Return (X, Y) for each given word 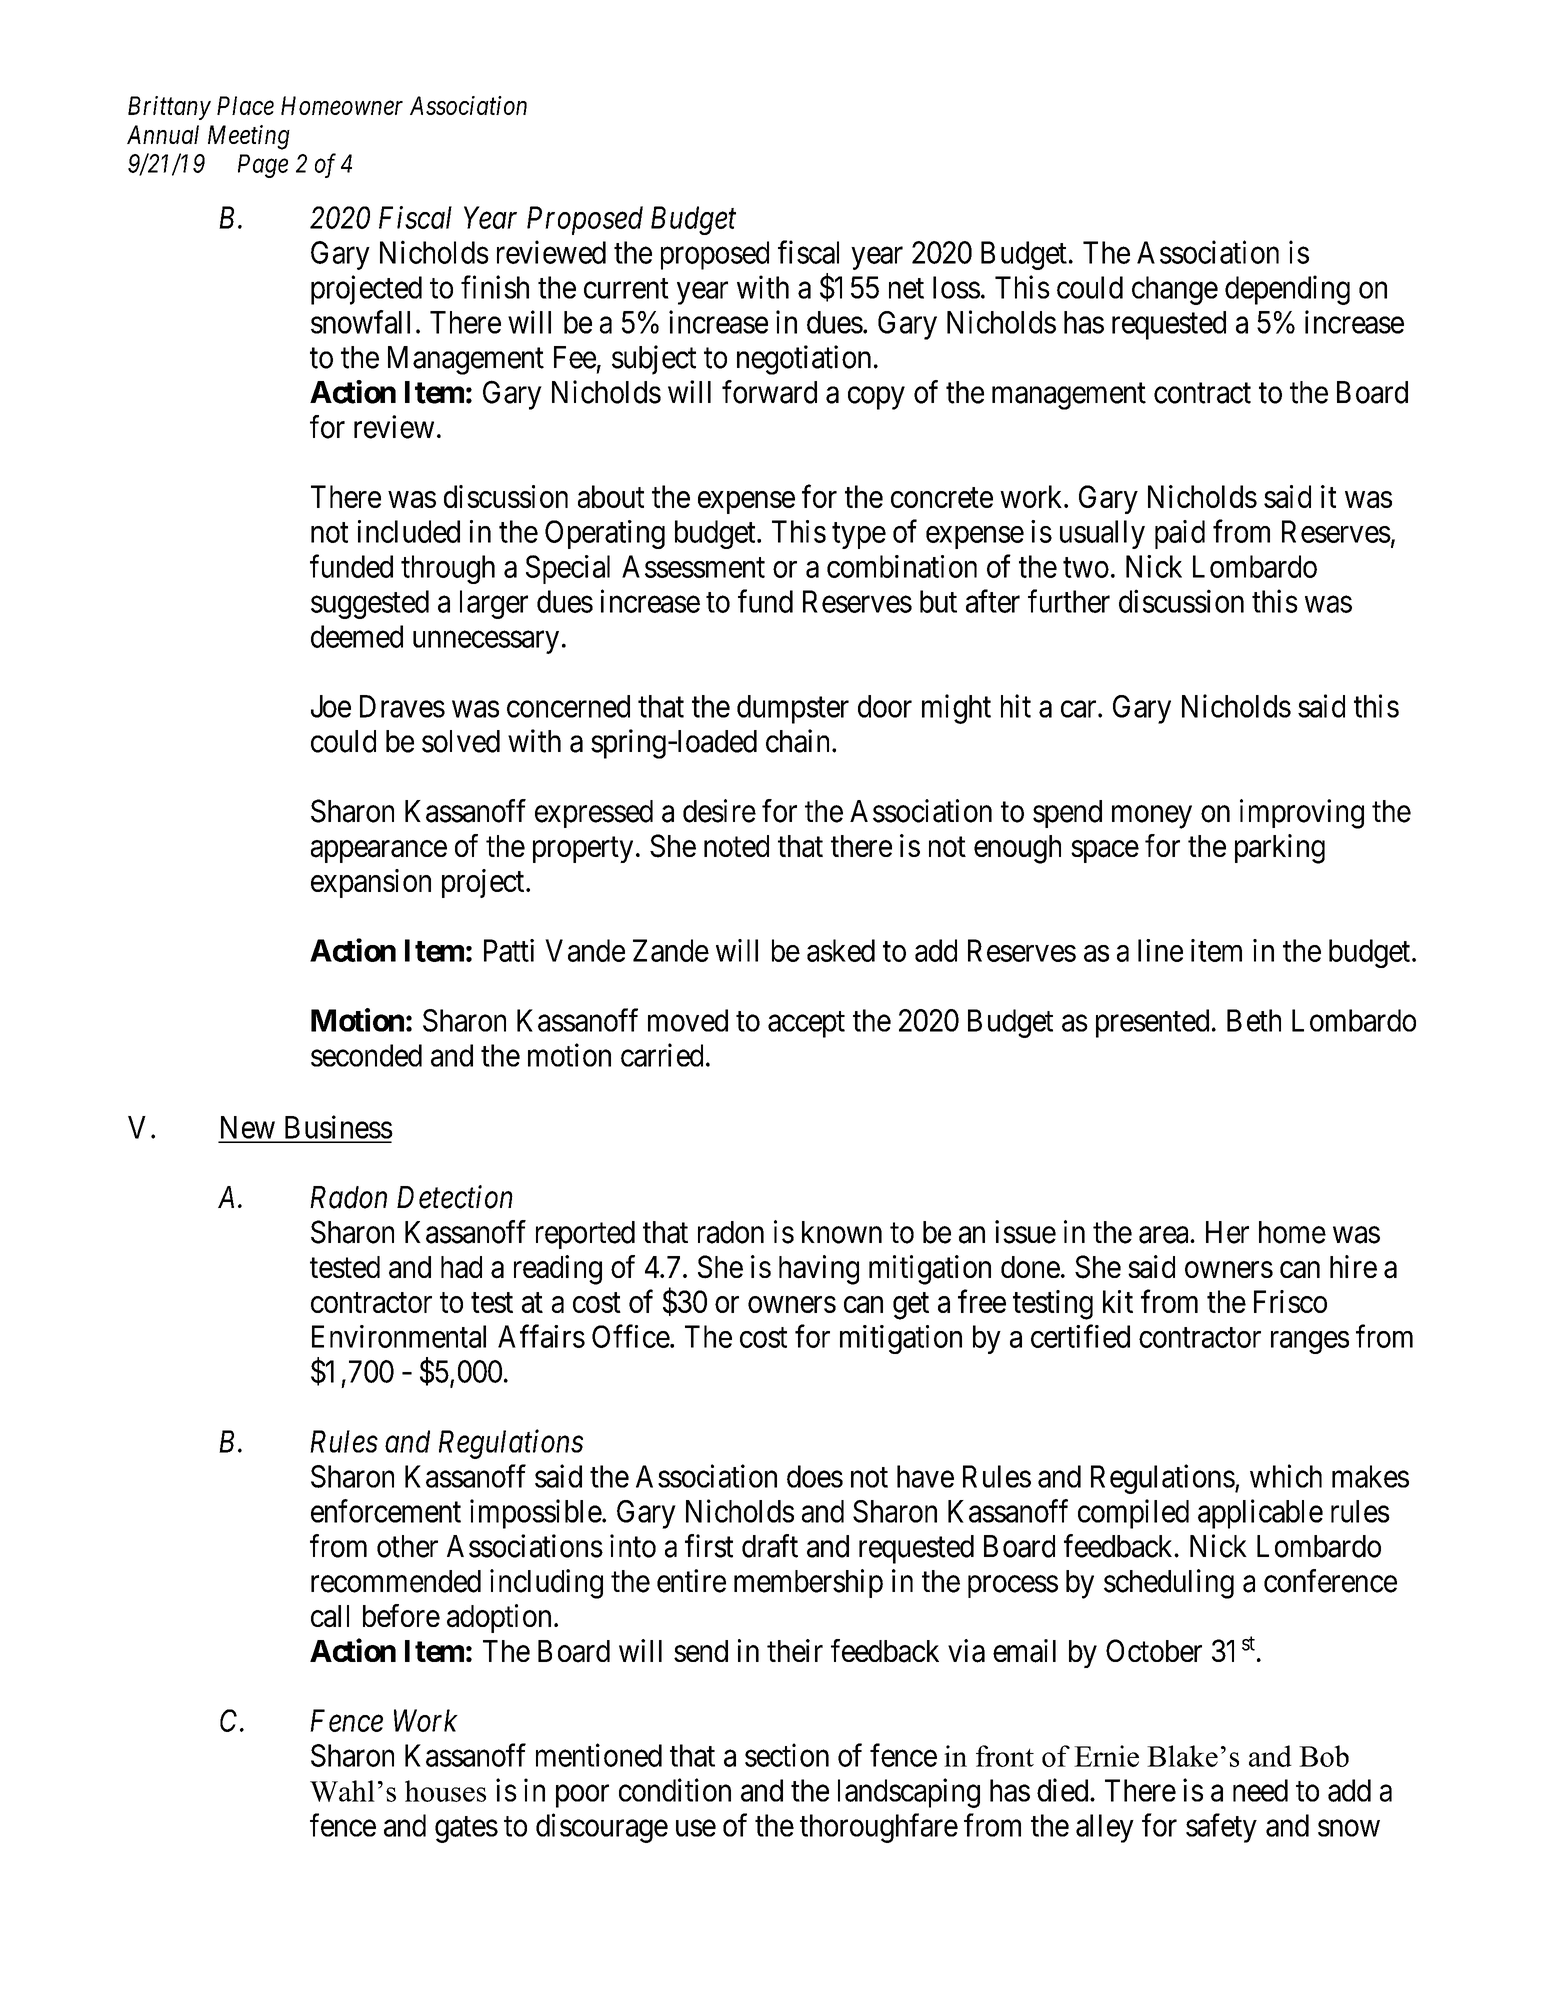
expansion (371, 883)
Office (631, 1336)
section (787, 1755)
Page (263, 166)
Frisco (1290, 1301)
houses (445, 1791)
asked (841, 950)
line (1160, 950)
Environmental (399, 1336)
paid (1180, 534)
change (1175, 290)
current (626, 288)
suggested (370, 604)
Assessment (693, 566)
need (1260, 1790)
